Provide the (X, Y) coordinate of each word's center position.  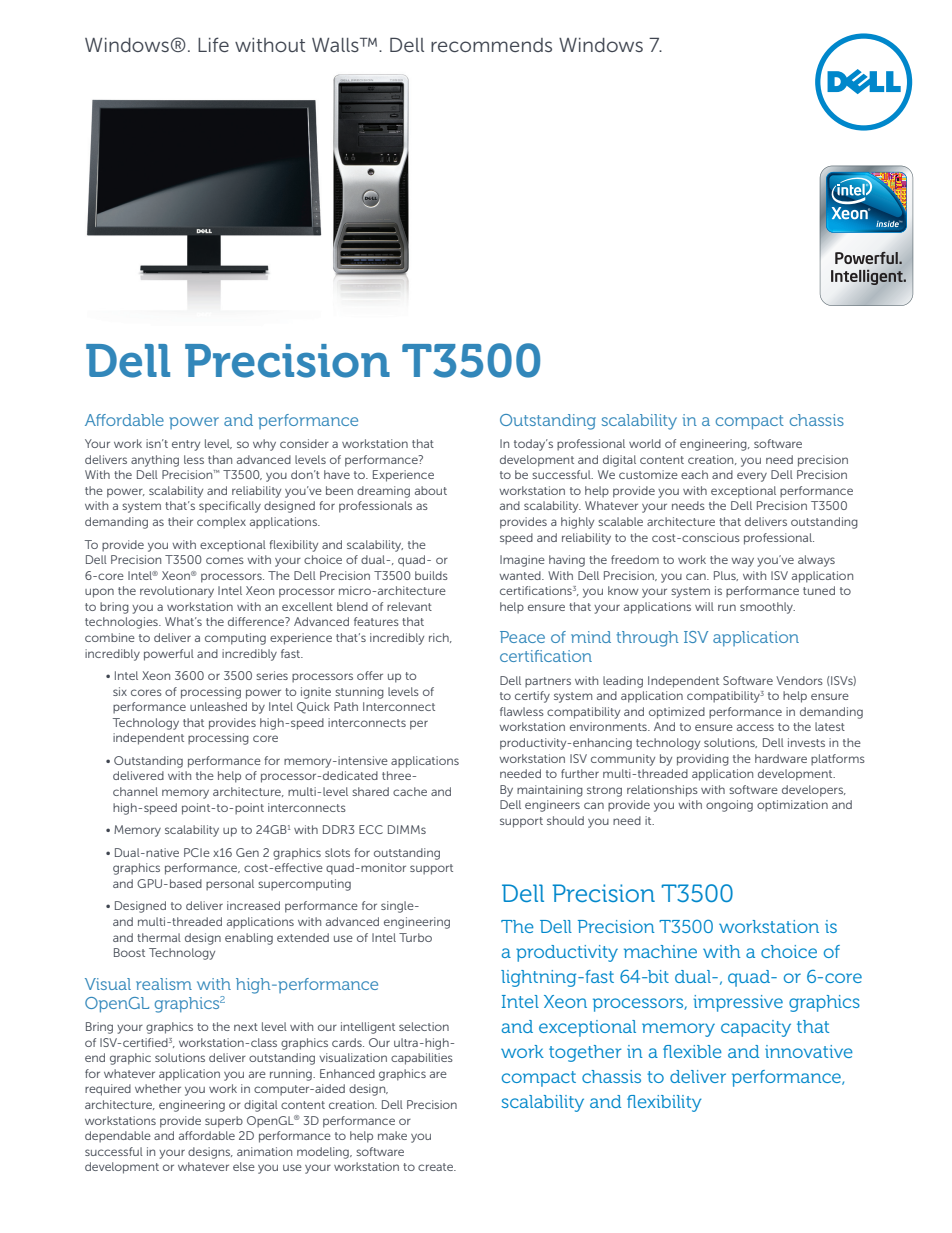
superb (224, 1122)
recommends (491, 45)
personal (230, 885)
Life (213, 44)
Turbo (415, 937)
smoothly (767, 608)
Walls (336, 45)
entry (186, 445)
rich (440, 638)
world (645, 443)
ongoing (729, 806)
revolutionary (177, 592)
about (431, 490)
